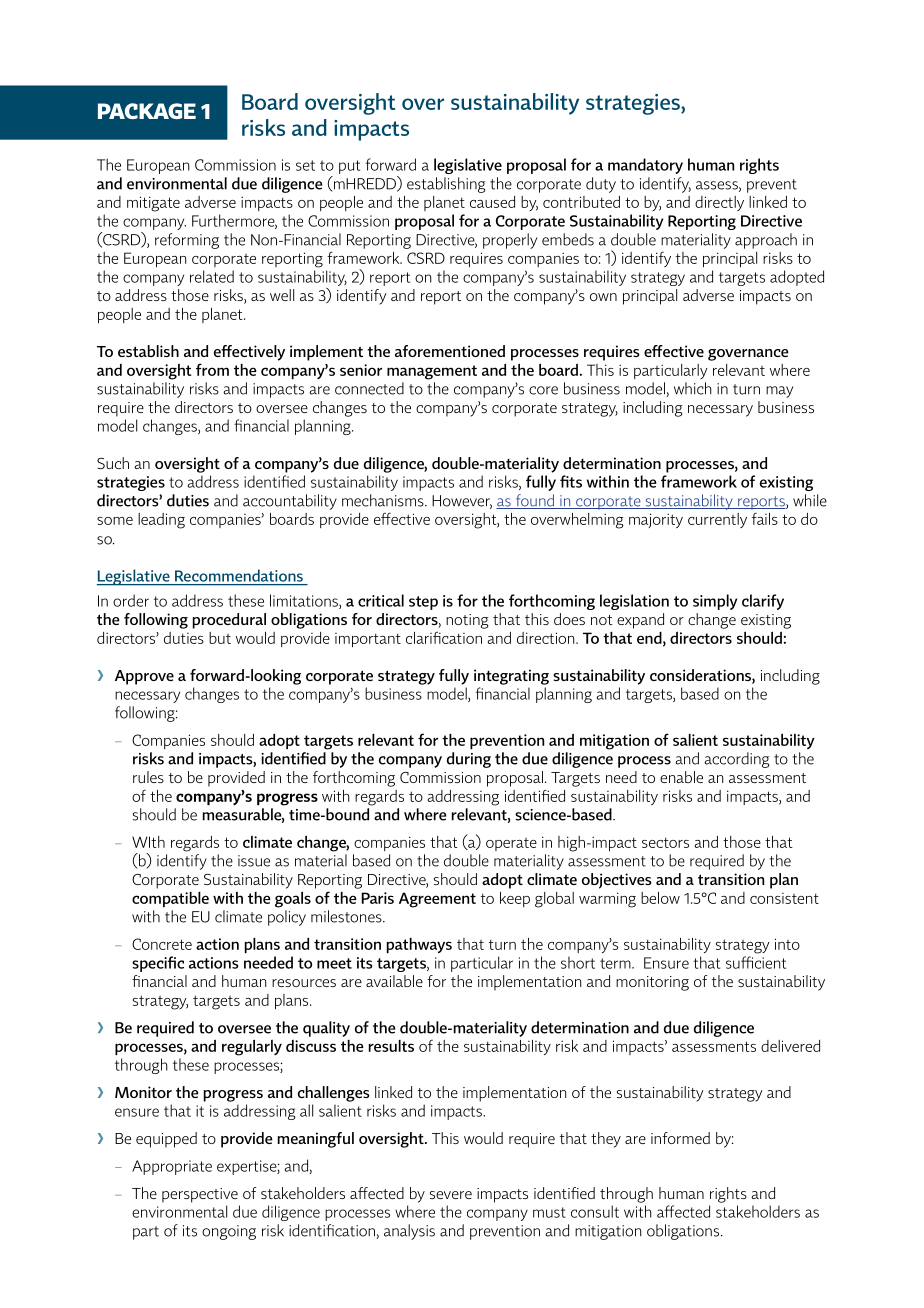 The width and height of the screenshot is (924, 1308). What do you see at coordinates (680, 1138) in the screenshot?
I see `informed` at bounding box center [680, 1138].
